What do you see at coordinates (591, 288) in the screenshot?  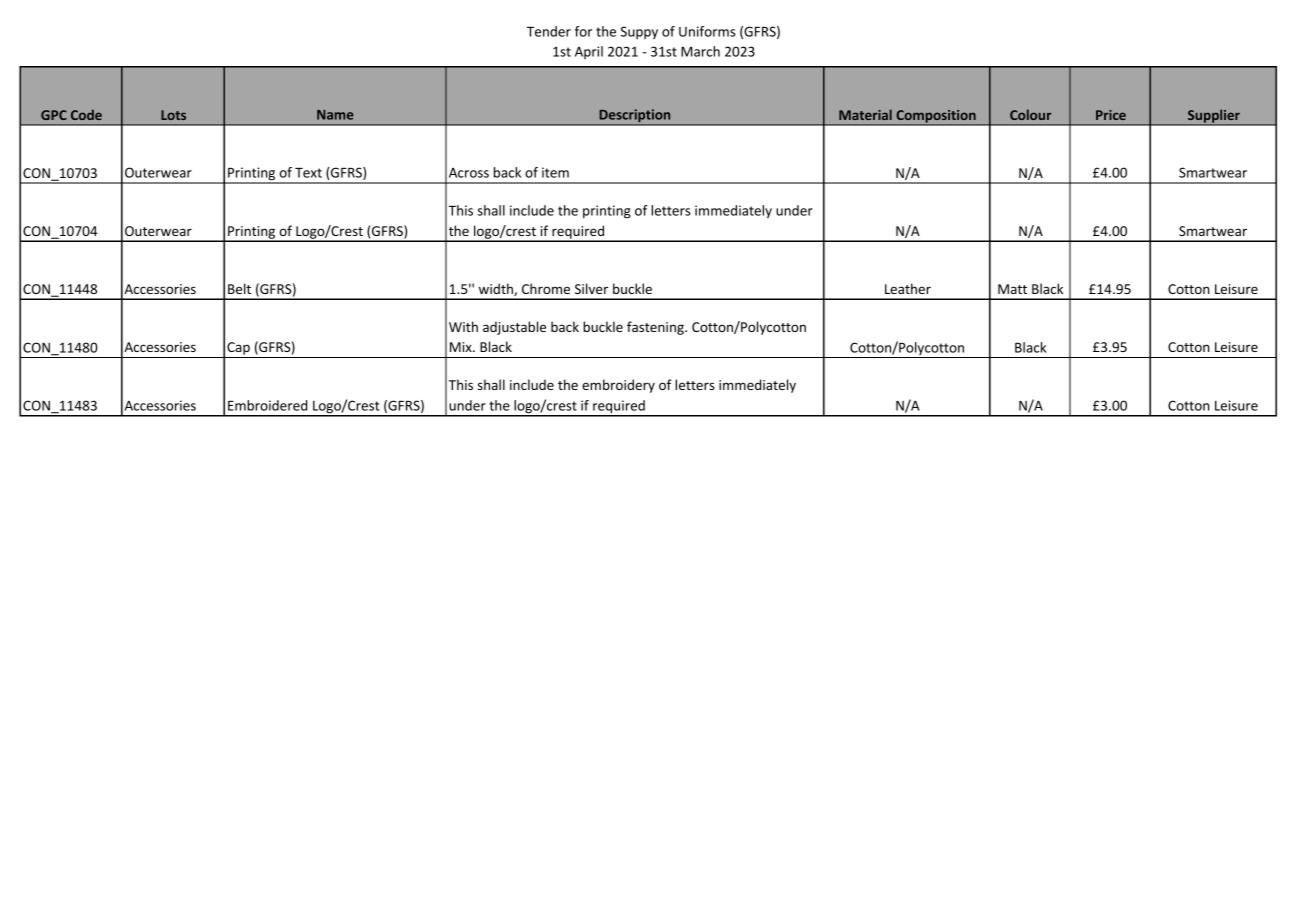 I see `Silver` at bounding box center [591, 288].
